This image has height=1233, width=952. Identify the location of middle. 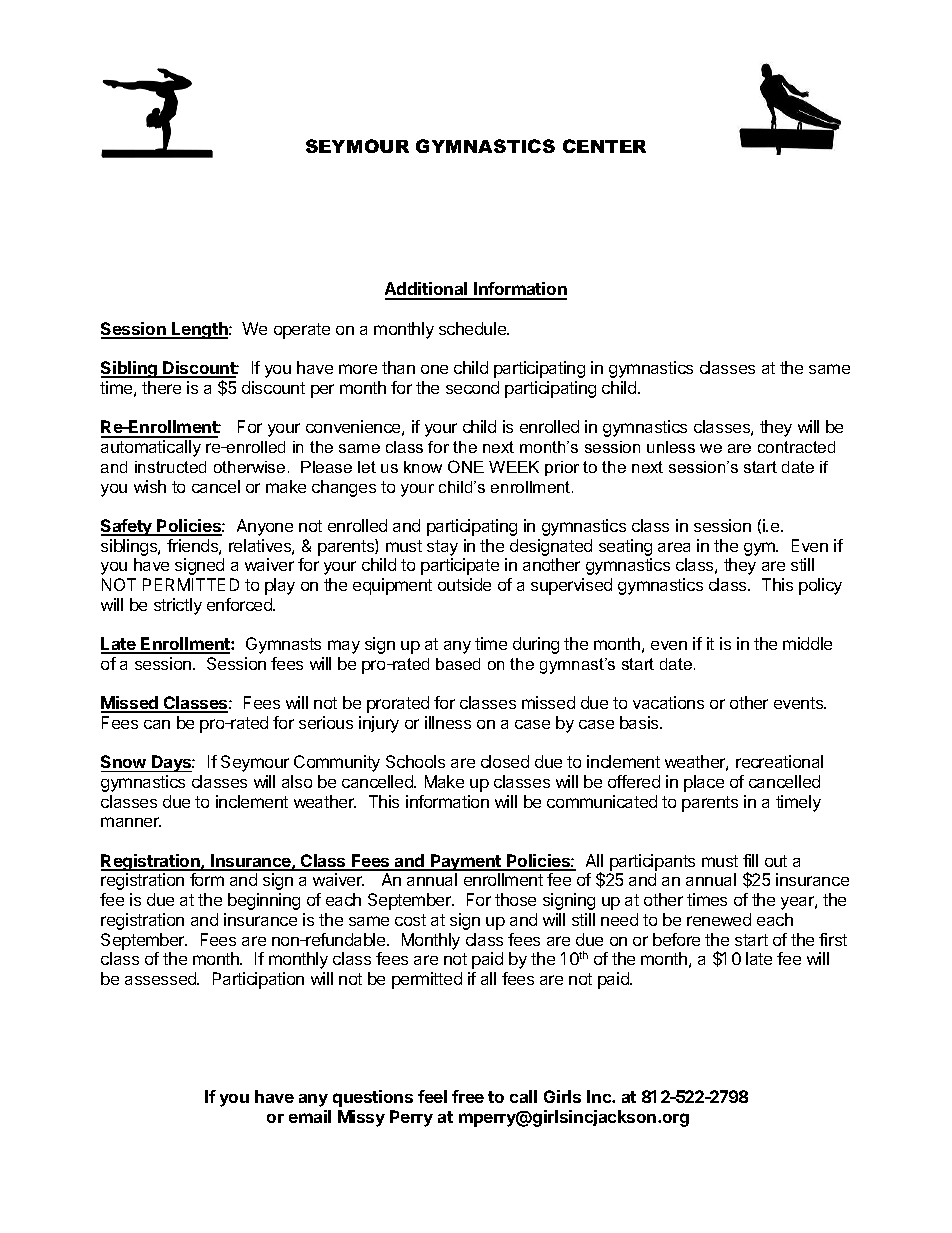
(807, 643).
